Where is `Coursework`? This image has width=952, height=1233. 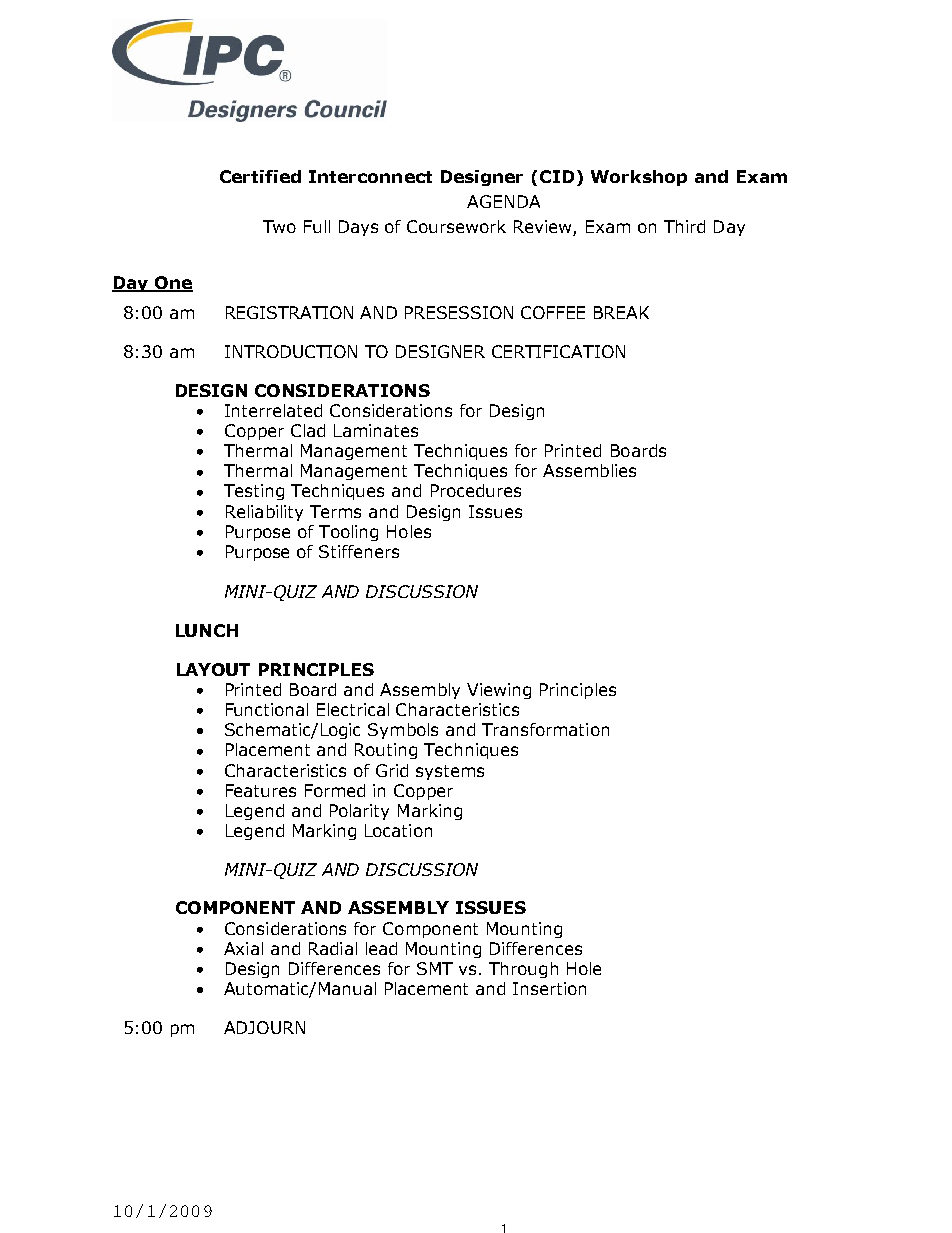
Coursework is located at coordinates (456, 226).
